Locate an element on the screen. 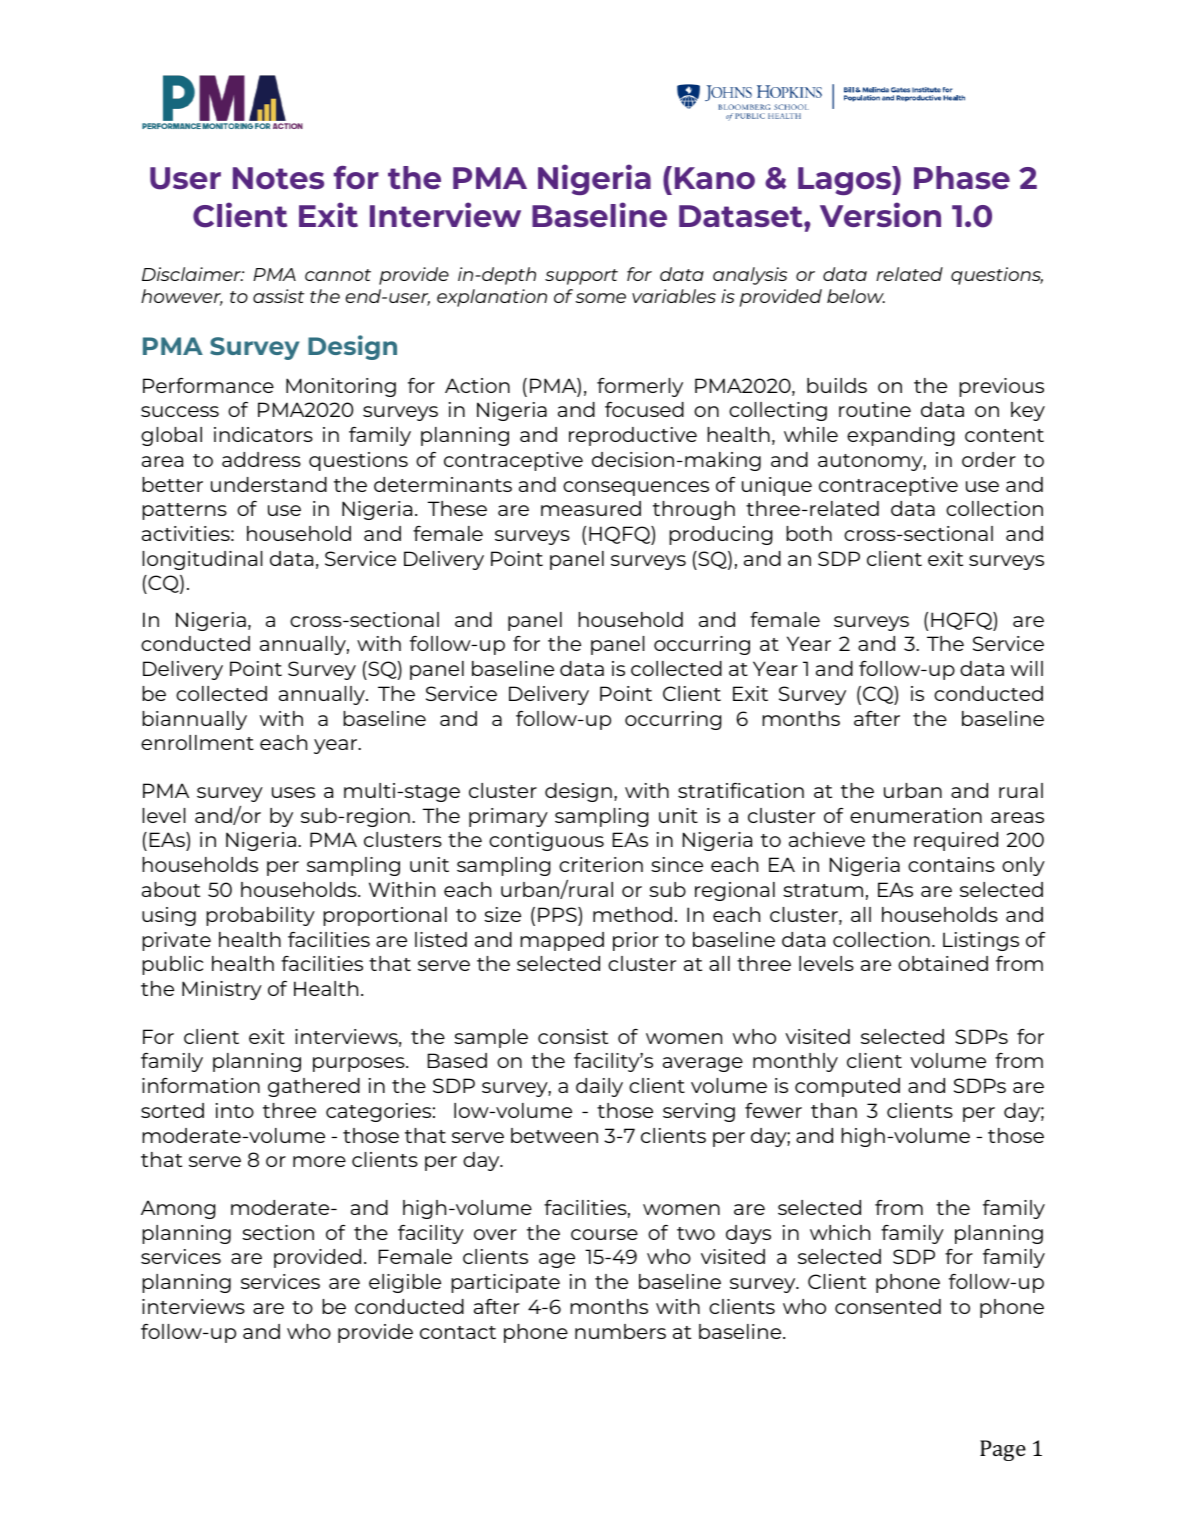 This screenshot has height=1529, width=1182. contact is located at coordinates (458, 1332).
